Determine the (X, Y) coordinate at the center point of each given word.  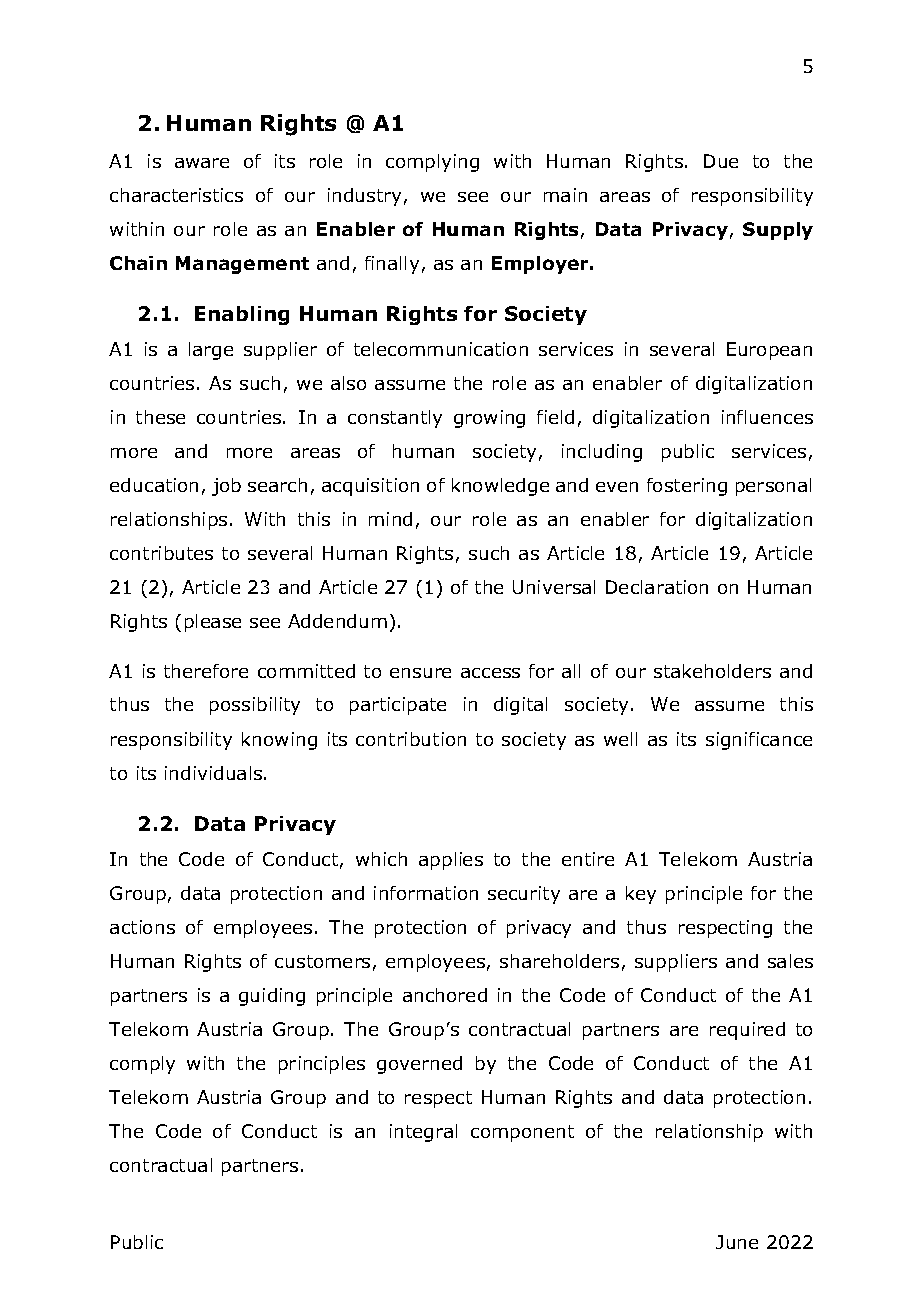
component (522, 1133)
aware (202, 163)
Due (721, 161)
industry (364, 197)
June (737, 1242)
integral (423, 1133)
